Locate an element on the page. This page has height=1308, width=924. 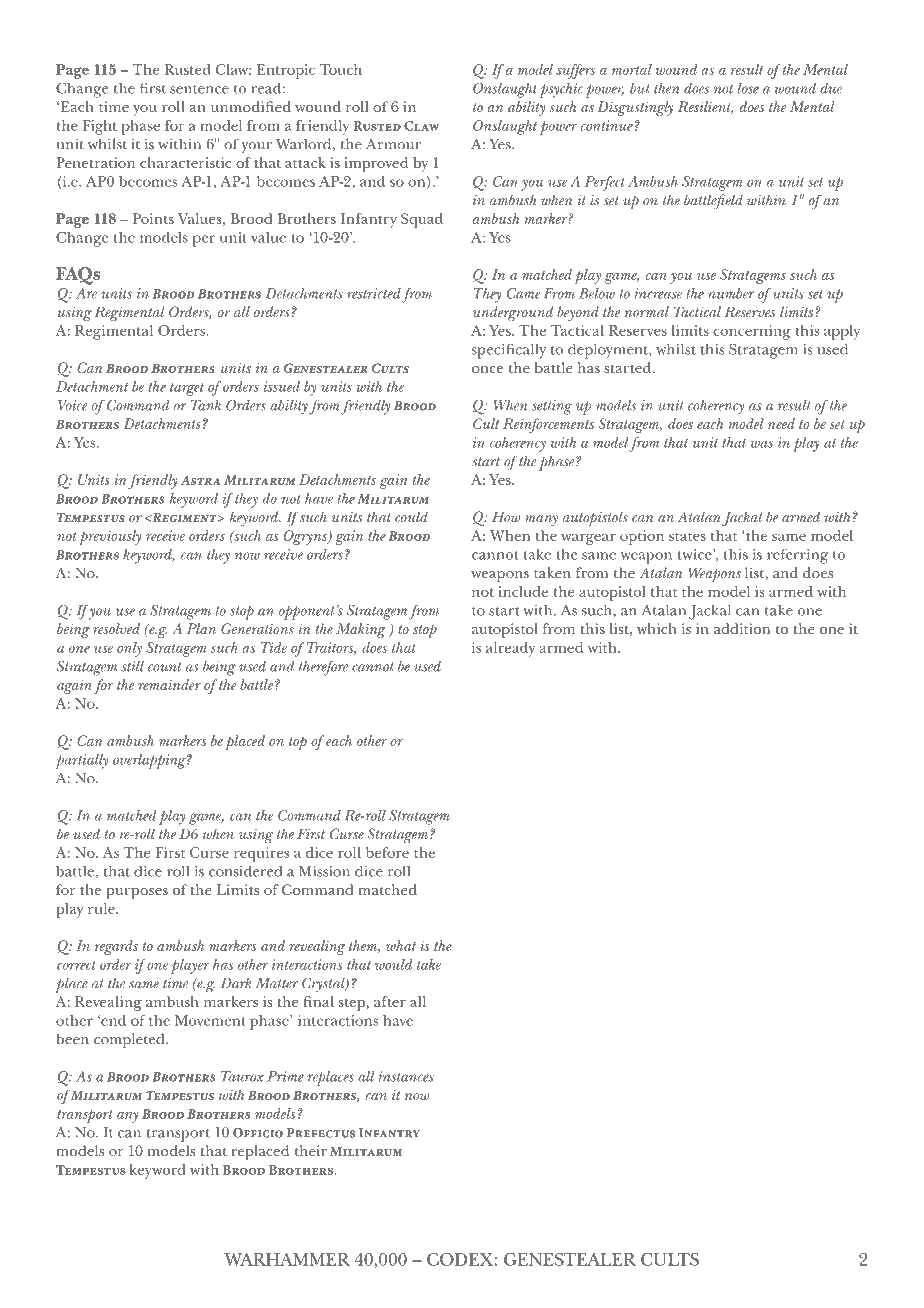
their is located at coordinates (311, 1150).
